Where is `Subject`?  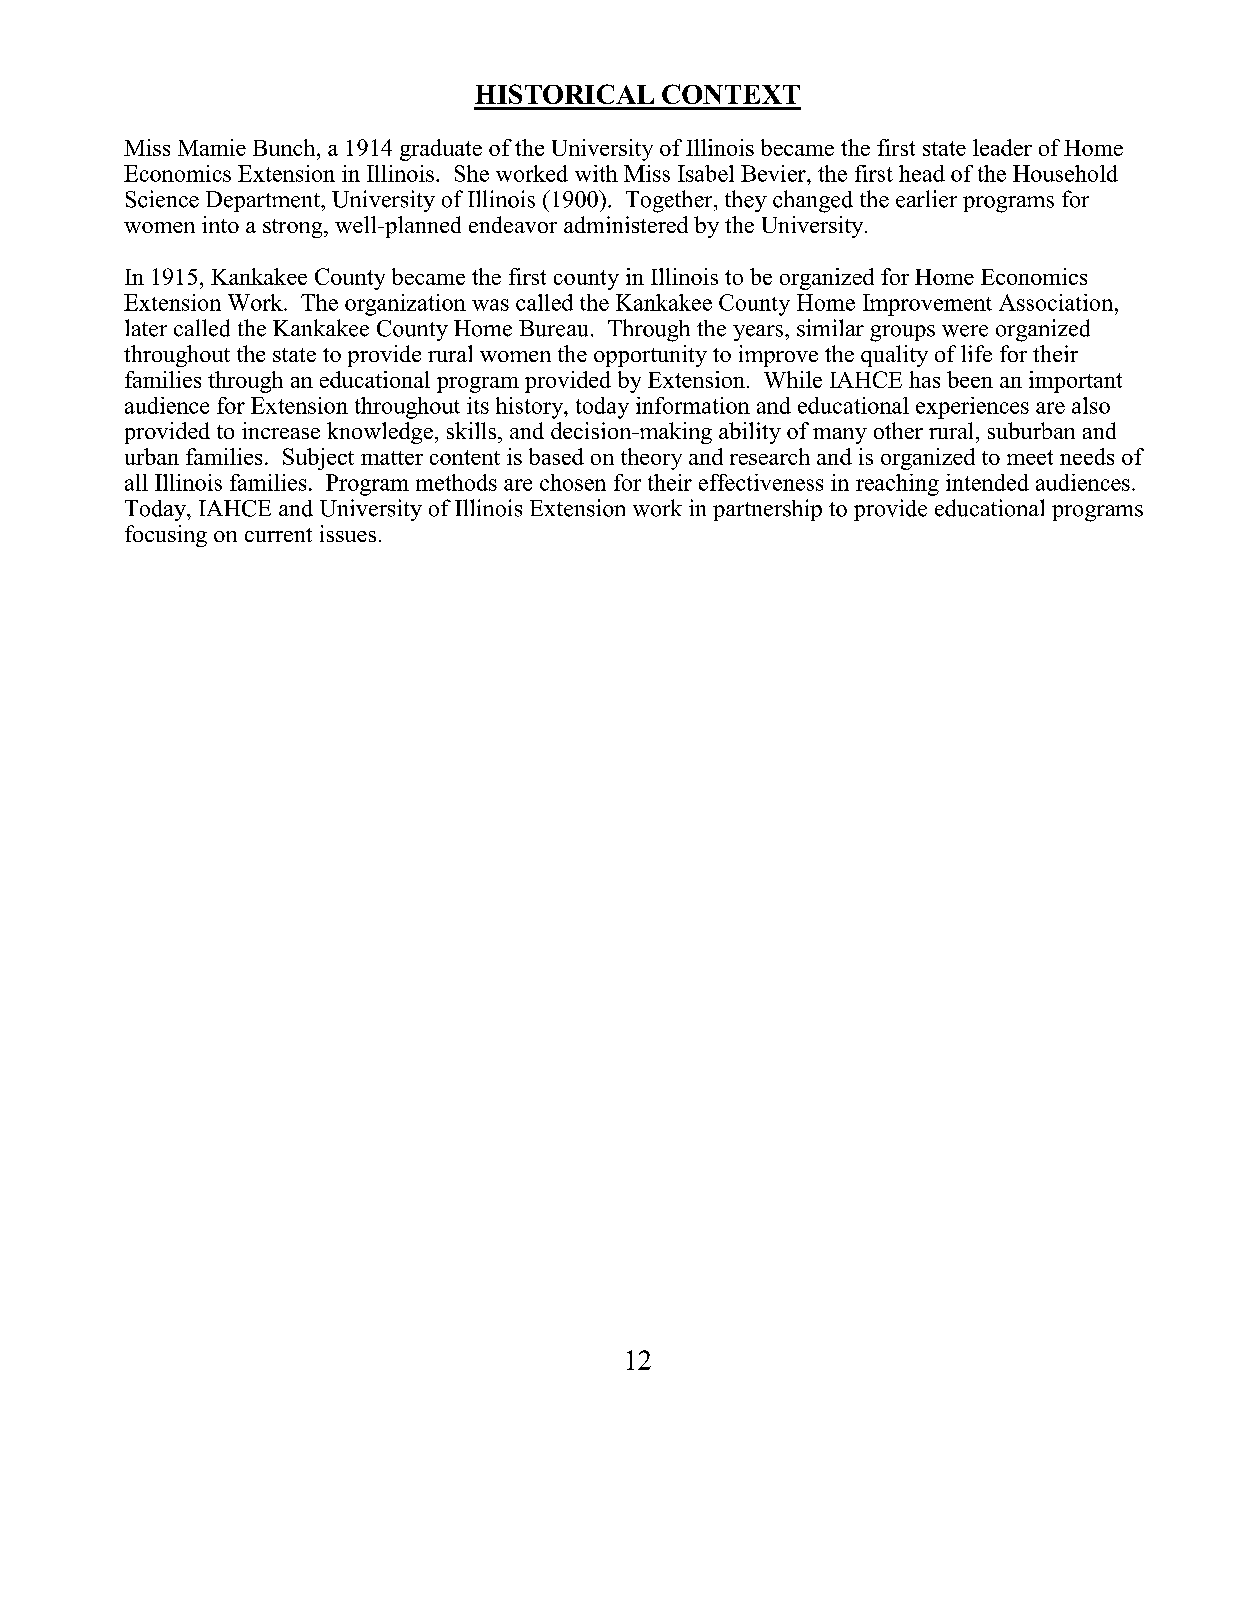
Subject is located at coordinates (318, 459).
